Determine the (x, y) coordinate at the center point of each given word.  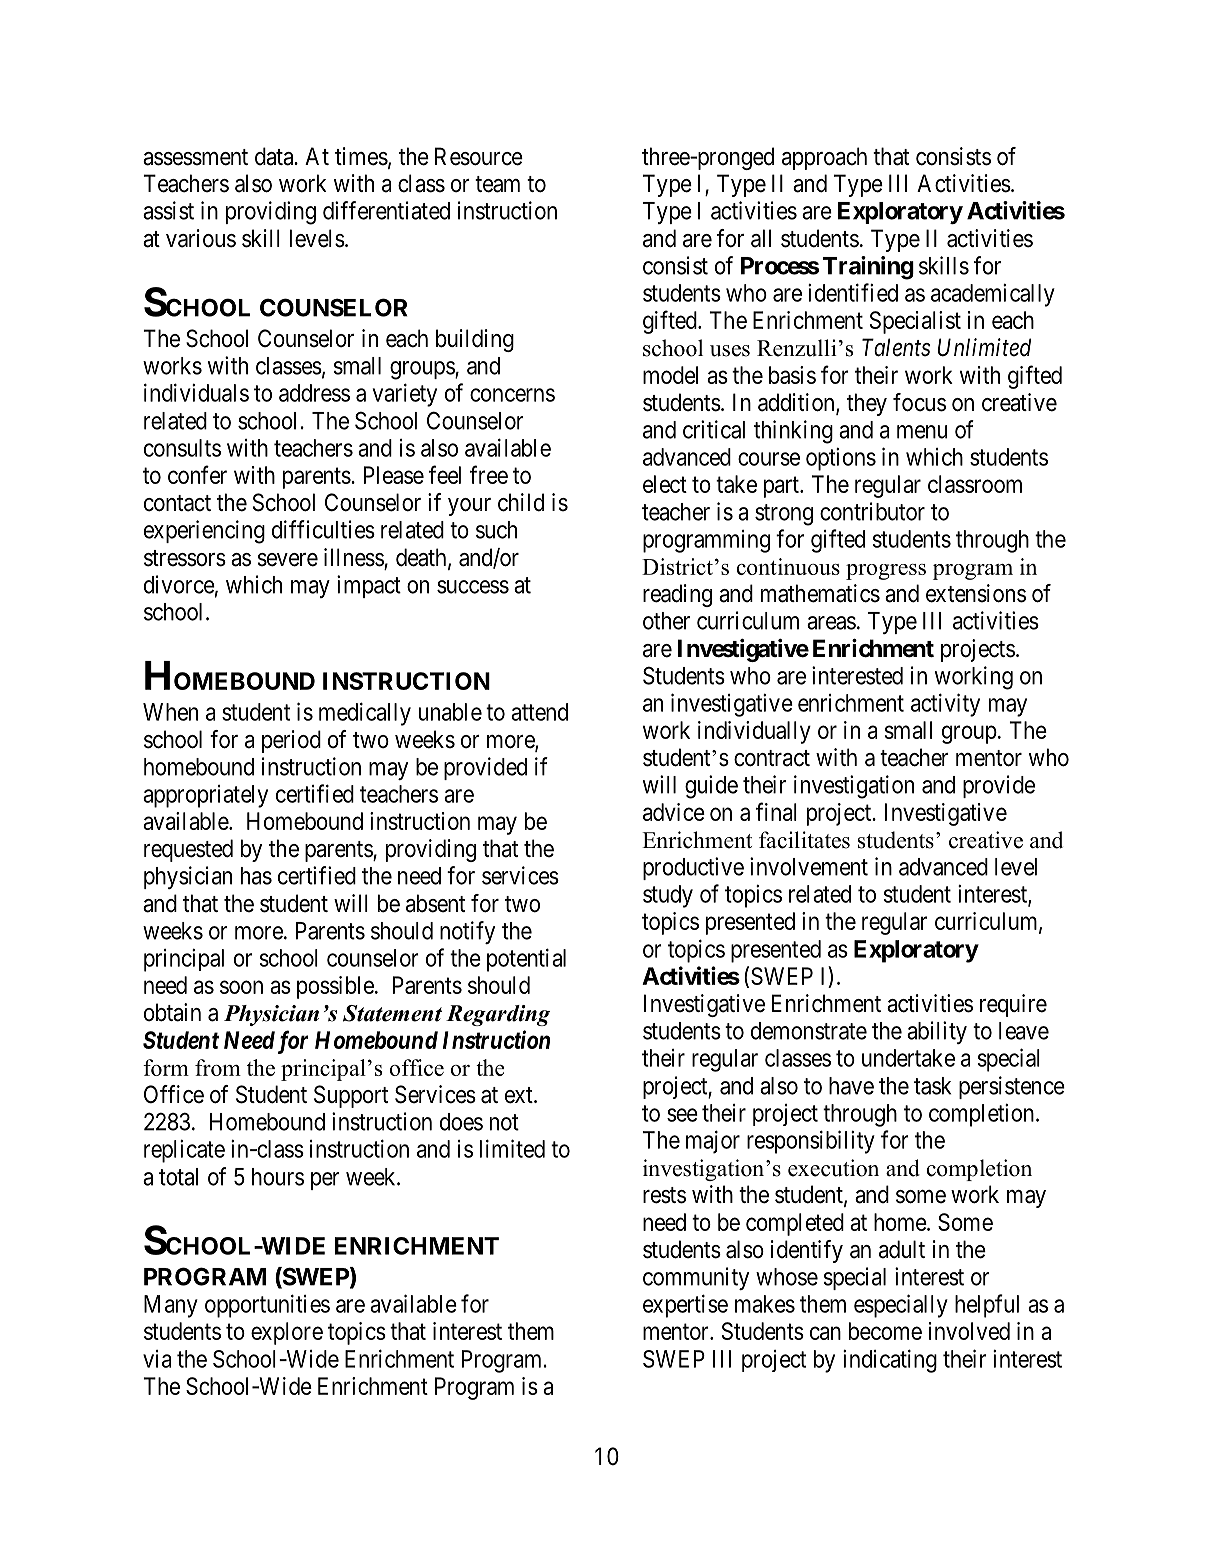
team (497, 184)
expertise (685, 1306)
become (885, 1331)
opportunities (267, 1306)
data (275, 156)
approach (824, 158)
